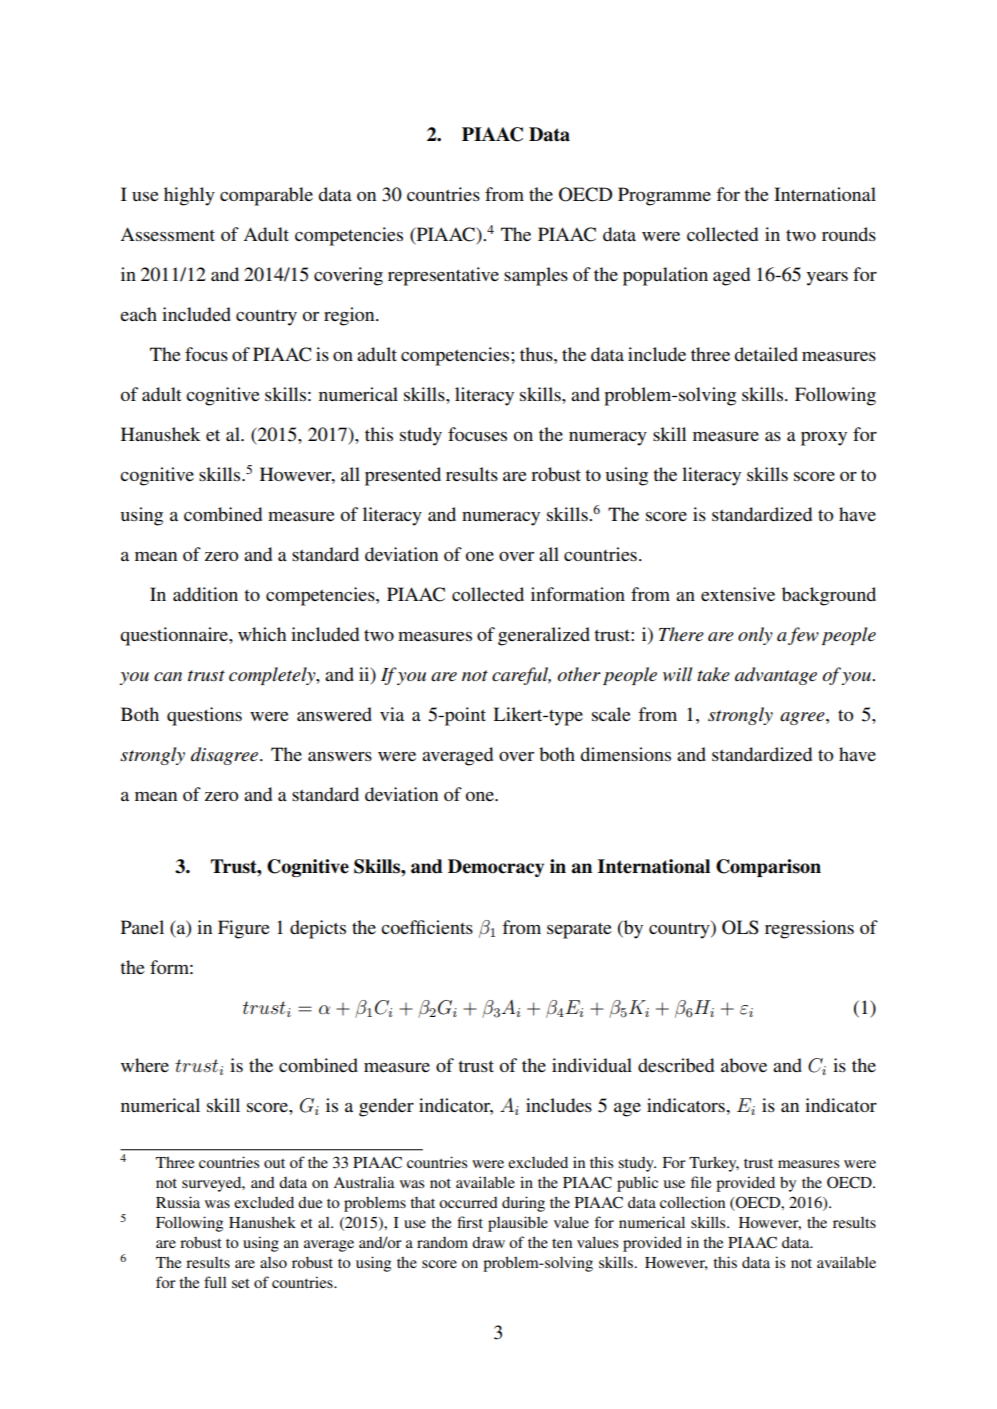 The image size is (997, 1409). Describe the element at coordinates (536, 276) in the page. I see `samples` at that location.
